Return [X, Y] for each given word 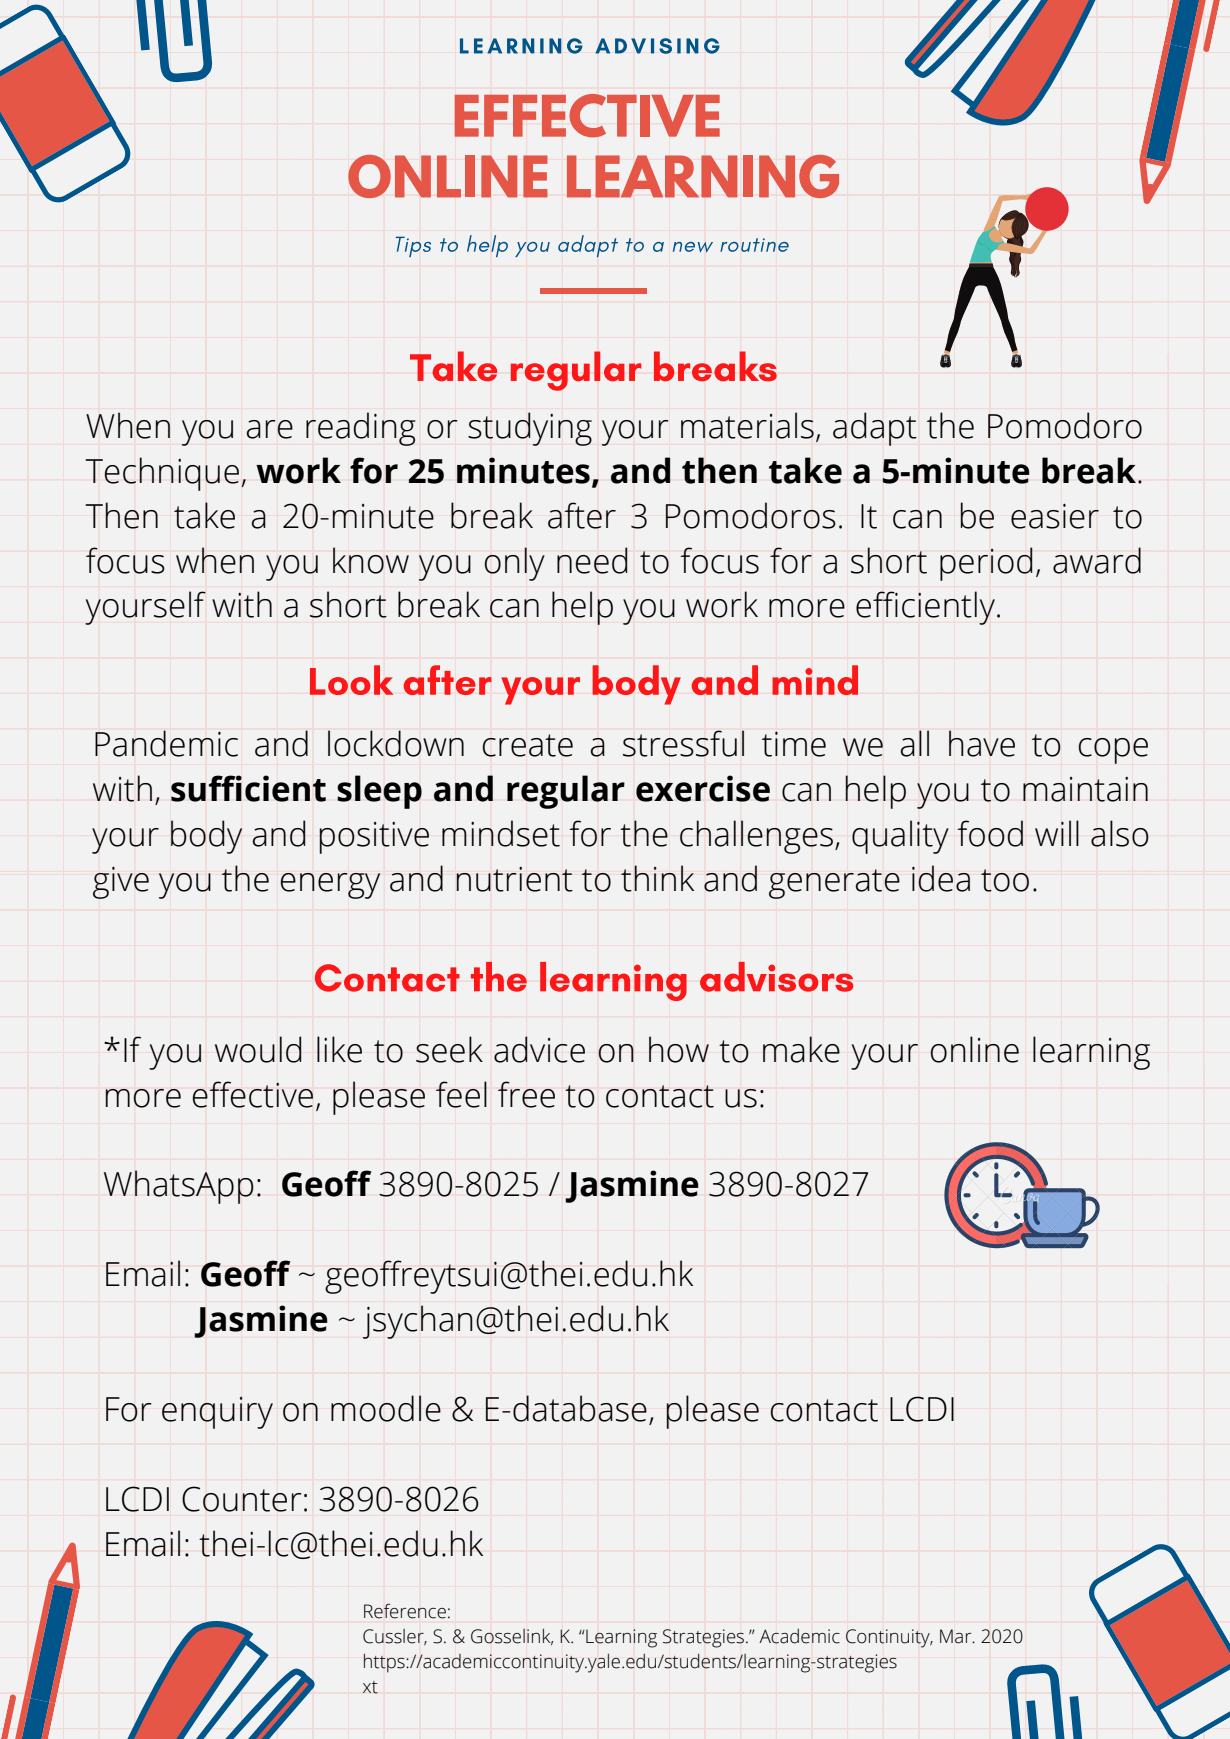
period [986, 564]
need [592, 560]
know [371, 560]
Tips [413, 246]
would [258, 1049]
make [801, 1049]
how [679, 1049]
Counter [242, 1499]
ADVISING [657, 46]
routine [754, 245]
